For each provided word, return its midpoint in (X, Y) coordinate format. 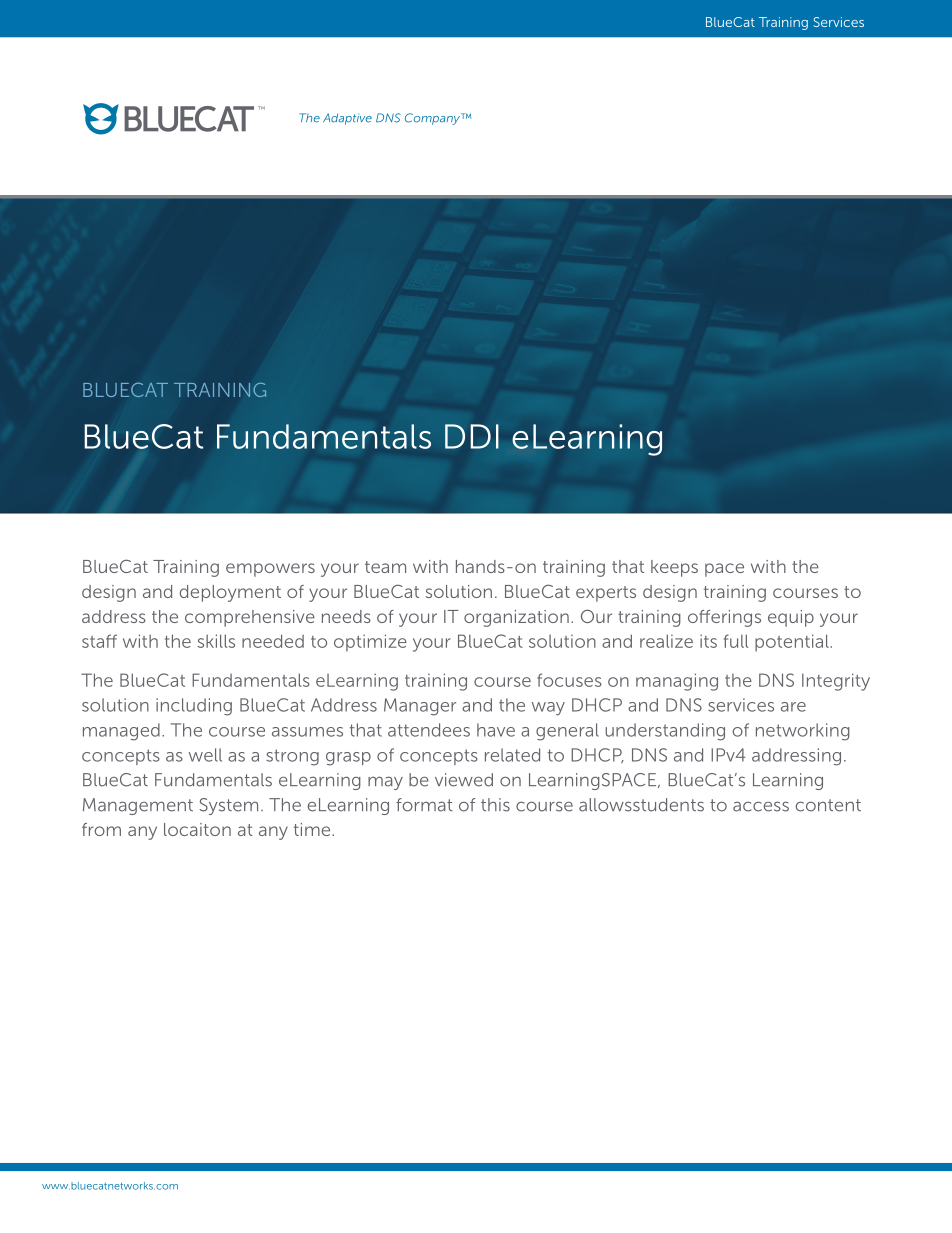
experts (606, 594)
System (229, 806)
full (736, 641)
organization (516, 618)
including (194, 707)
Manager (420, 707)
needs (346, 616)
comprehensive (250, 618)
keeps (674, 568)
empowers (270, 570)
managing (677, 682)
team (385, 567)
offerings (724, 618)
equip (791, 618)
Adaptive (347, 119)
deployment (230, 593)
